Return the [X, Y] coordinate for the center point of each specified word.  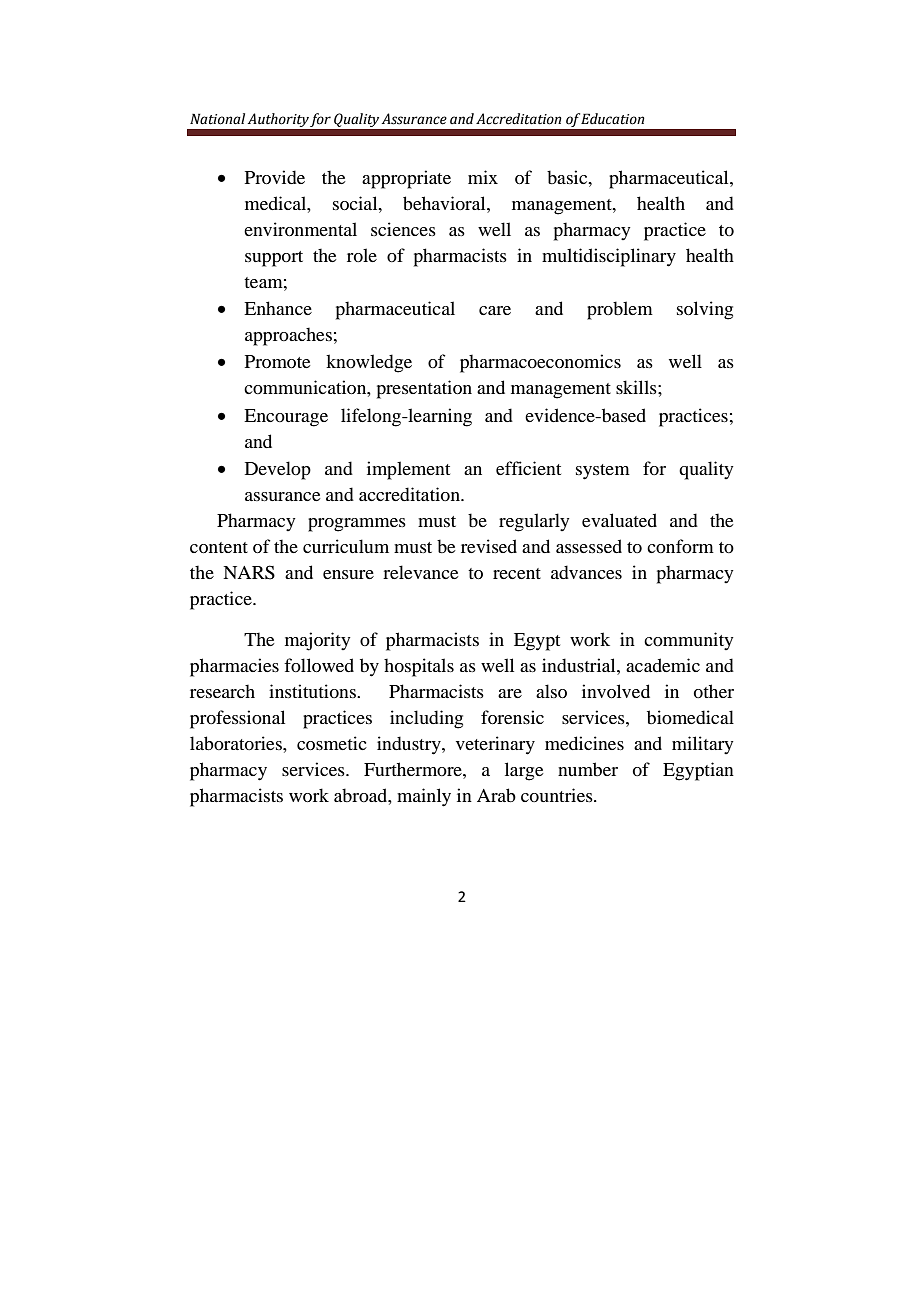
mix [483, 177]
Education [613, 119]
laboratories [237, 743]
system [603, 472]
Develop [278, 470]
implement [408, 470]
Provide [275, 177]
